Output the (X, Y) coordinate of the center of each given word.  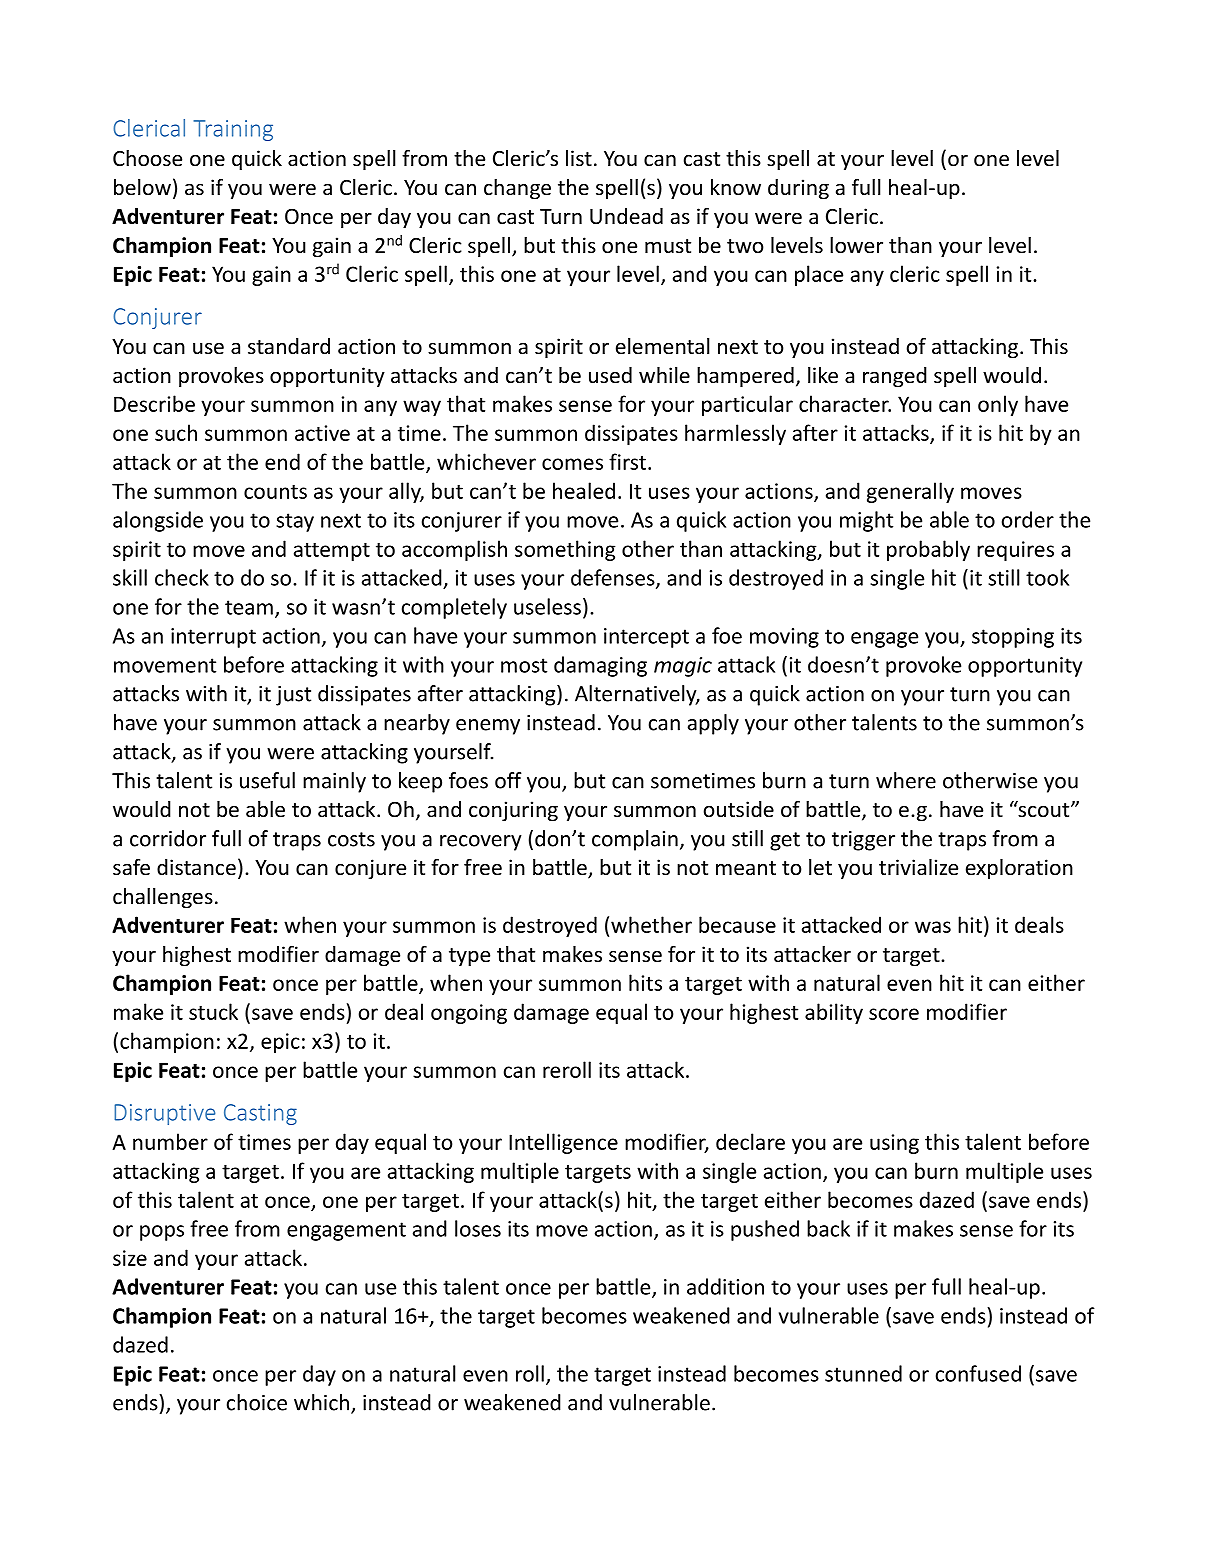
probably (928, 550)
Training (233, 130)
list (579, 158)
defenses (614, 578)
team (249, 607)
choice (257, 1402)
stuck (213, 1011)
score (894, 1014)
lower (856, 245)
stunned (863, 1373)
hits (645, 982)
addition (725, 1286)
